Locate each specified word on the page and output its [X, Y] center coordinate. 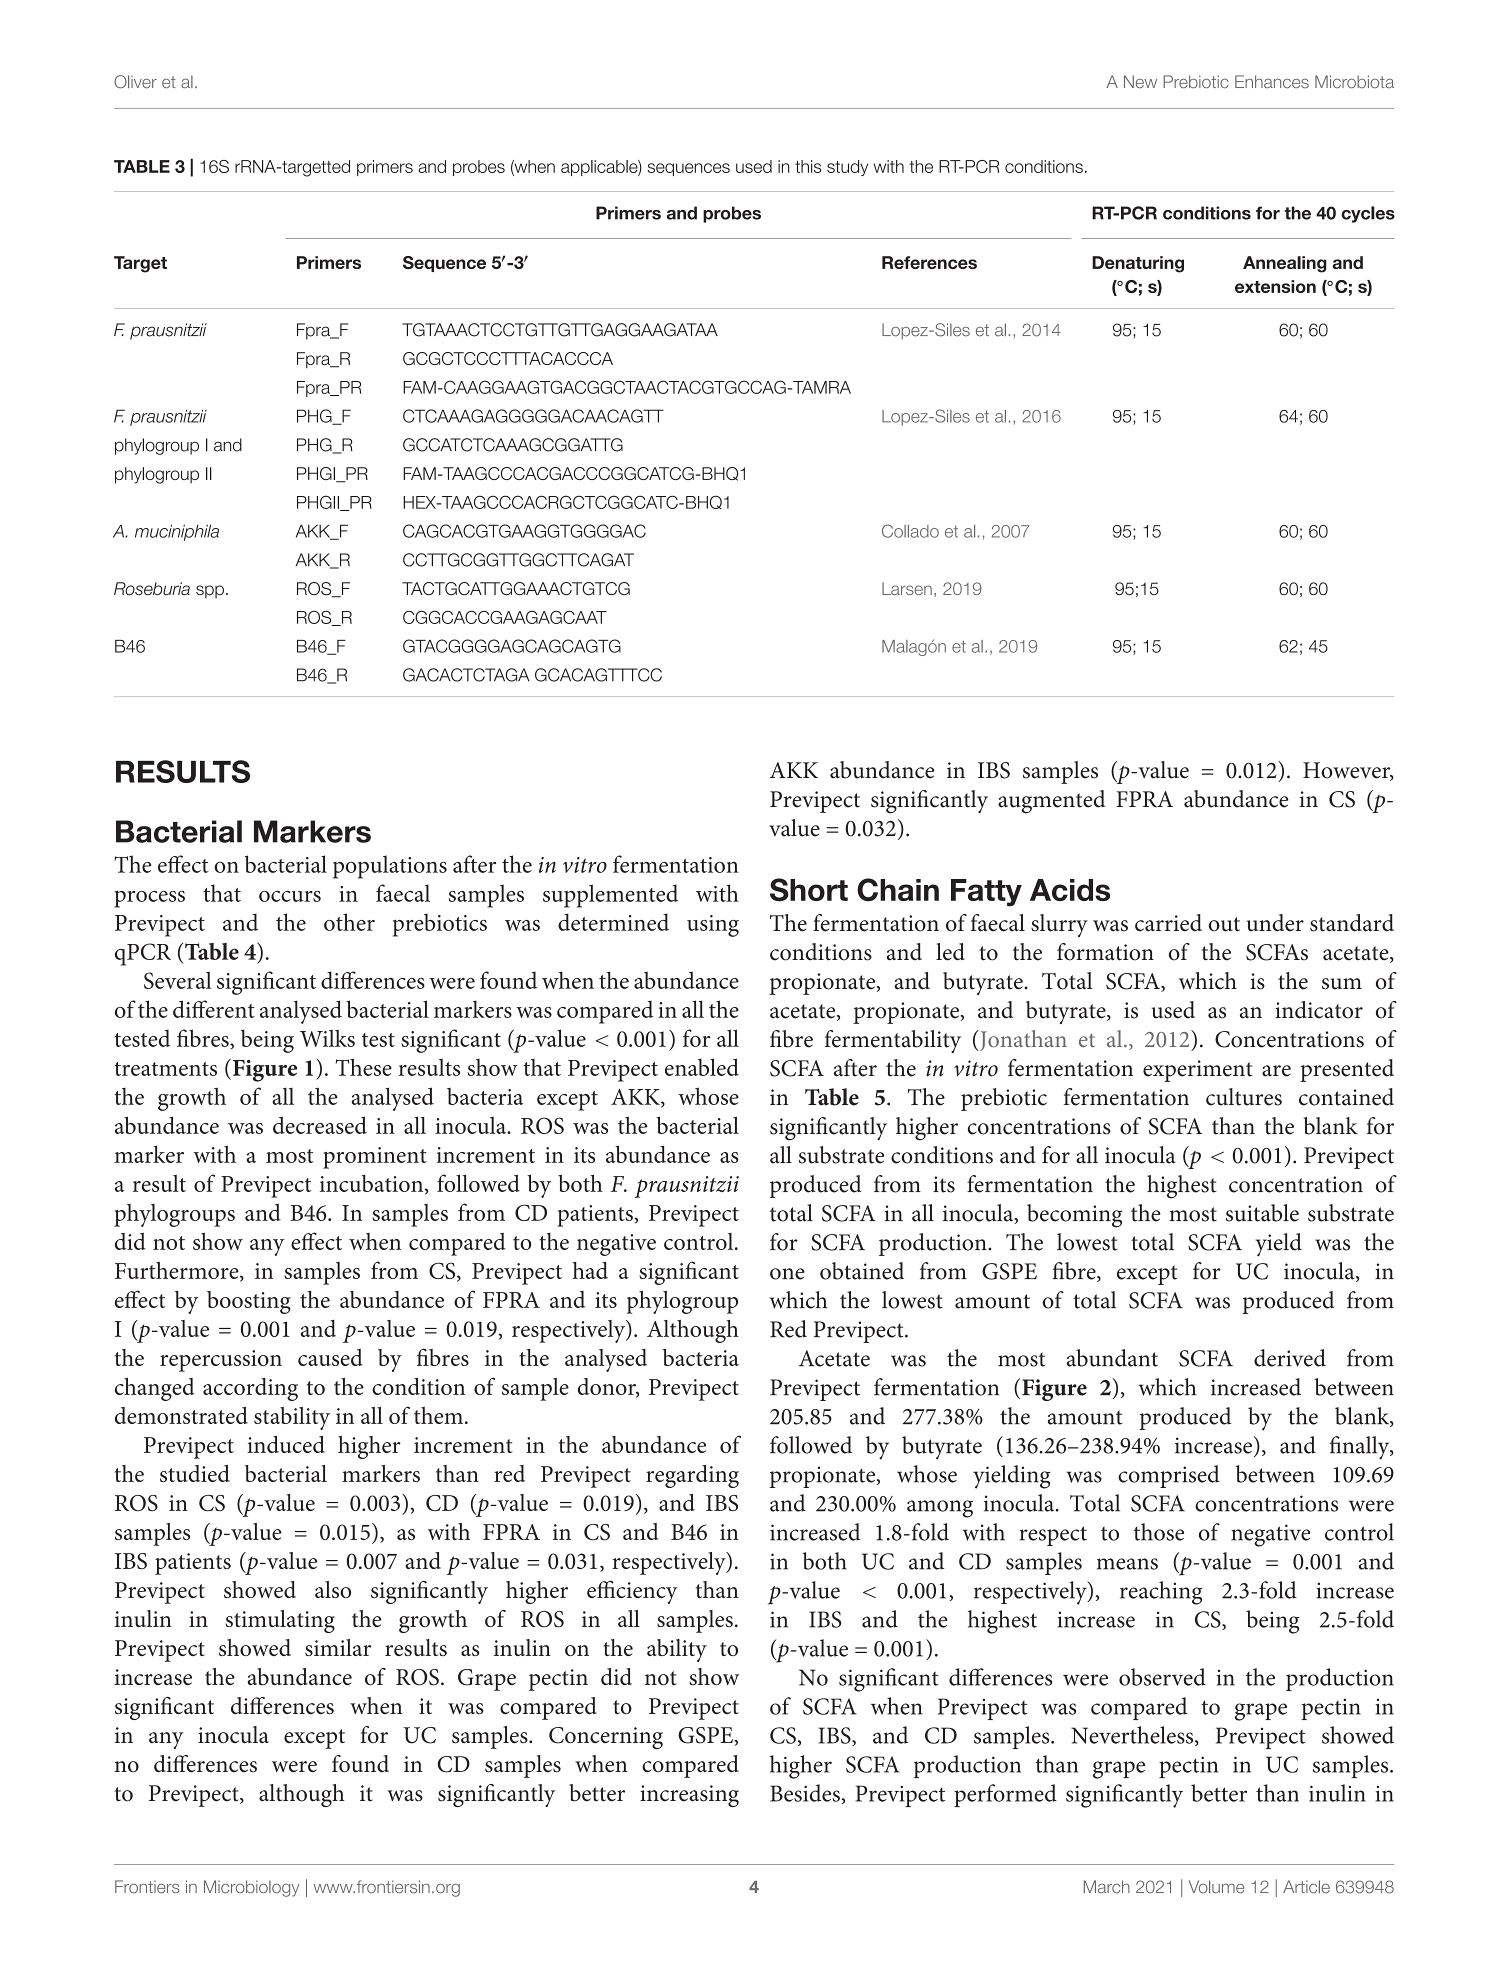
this [808, 166]
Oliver [135, 82]
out [1224, 924]
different [214, 1009]
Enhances [1272, 81]
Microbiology [251, 1888]
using [713, 926]
